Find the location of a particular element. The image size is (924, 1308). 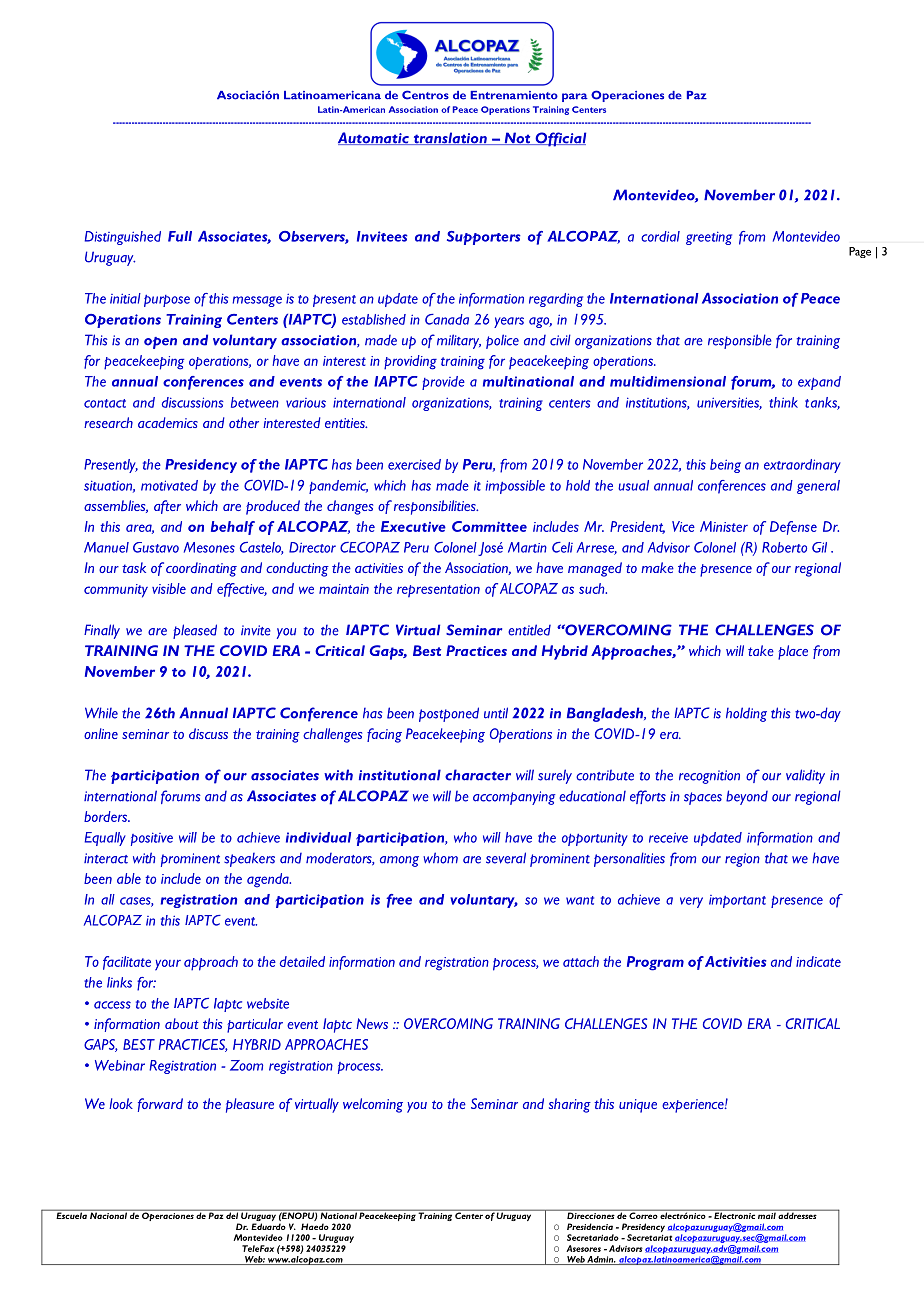

translation is located at coordinates (450, 138).
